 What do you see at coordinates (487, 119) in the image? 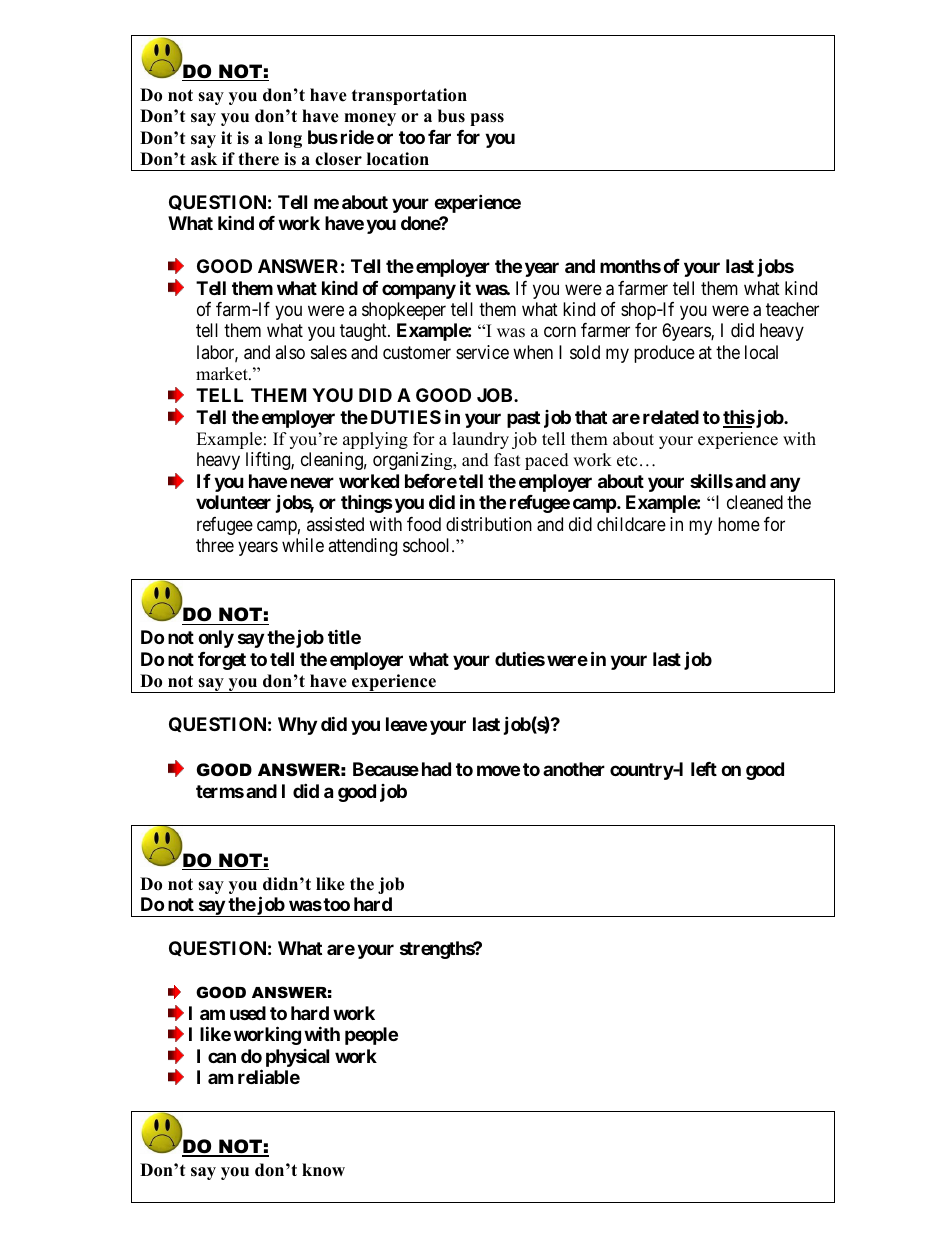
I see `pass` at bounding box center [487, 119].
